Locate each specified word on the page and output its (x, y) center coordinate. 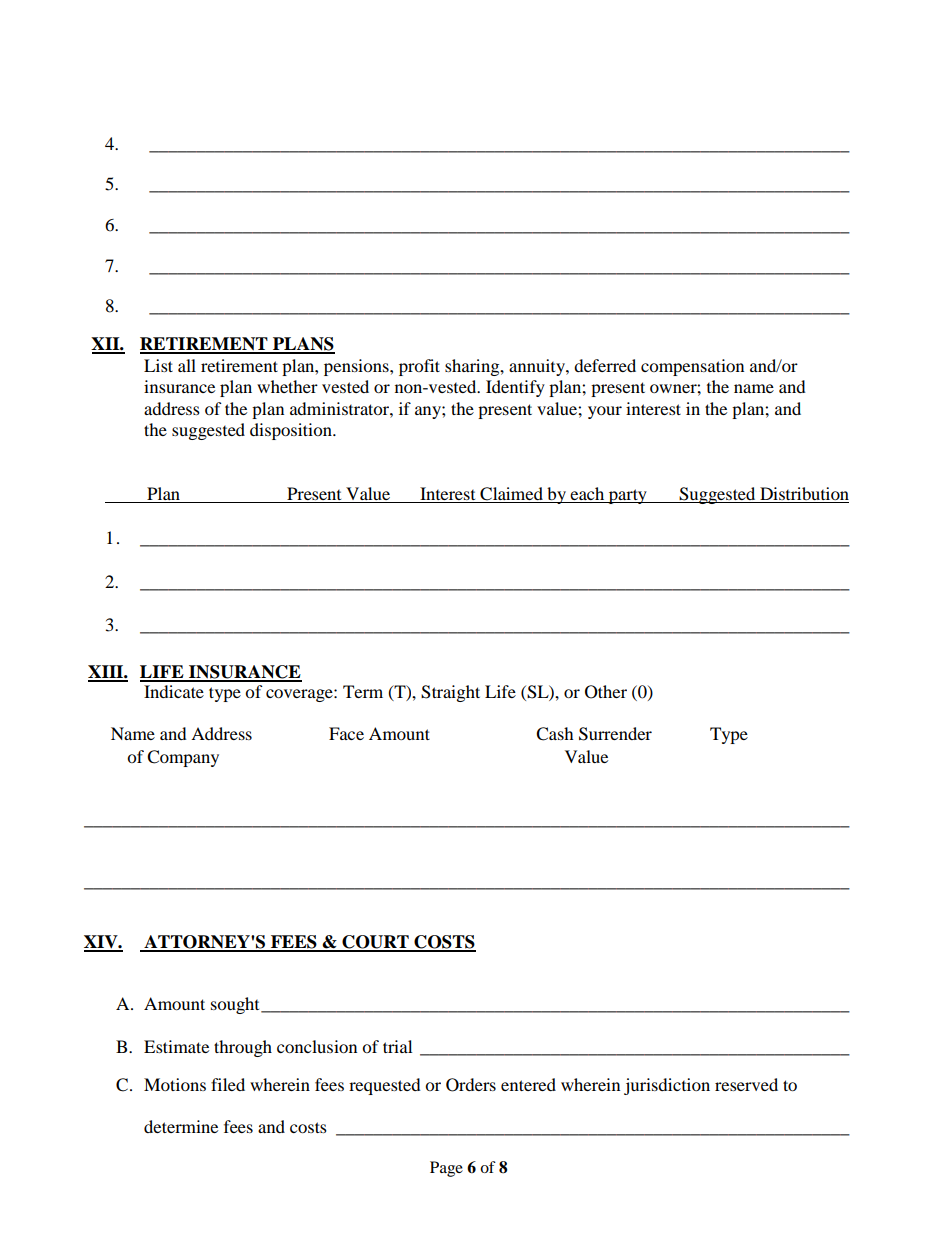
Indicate (174, 691)
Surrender (615, 734)
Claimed (511, 495)
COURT (375, 943)
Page (446, 1169)
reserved (746, 1084)
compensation (692, 367)
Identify (515, 388)
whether (287, 386)
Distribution (803, 495)
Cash (555, 734)
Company (183, 758)
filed (228, 1084)
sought (236, 1005)
